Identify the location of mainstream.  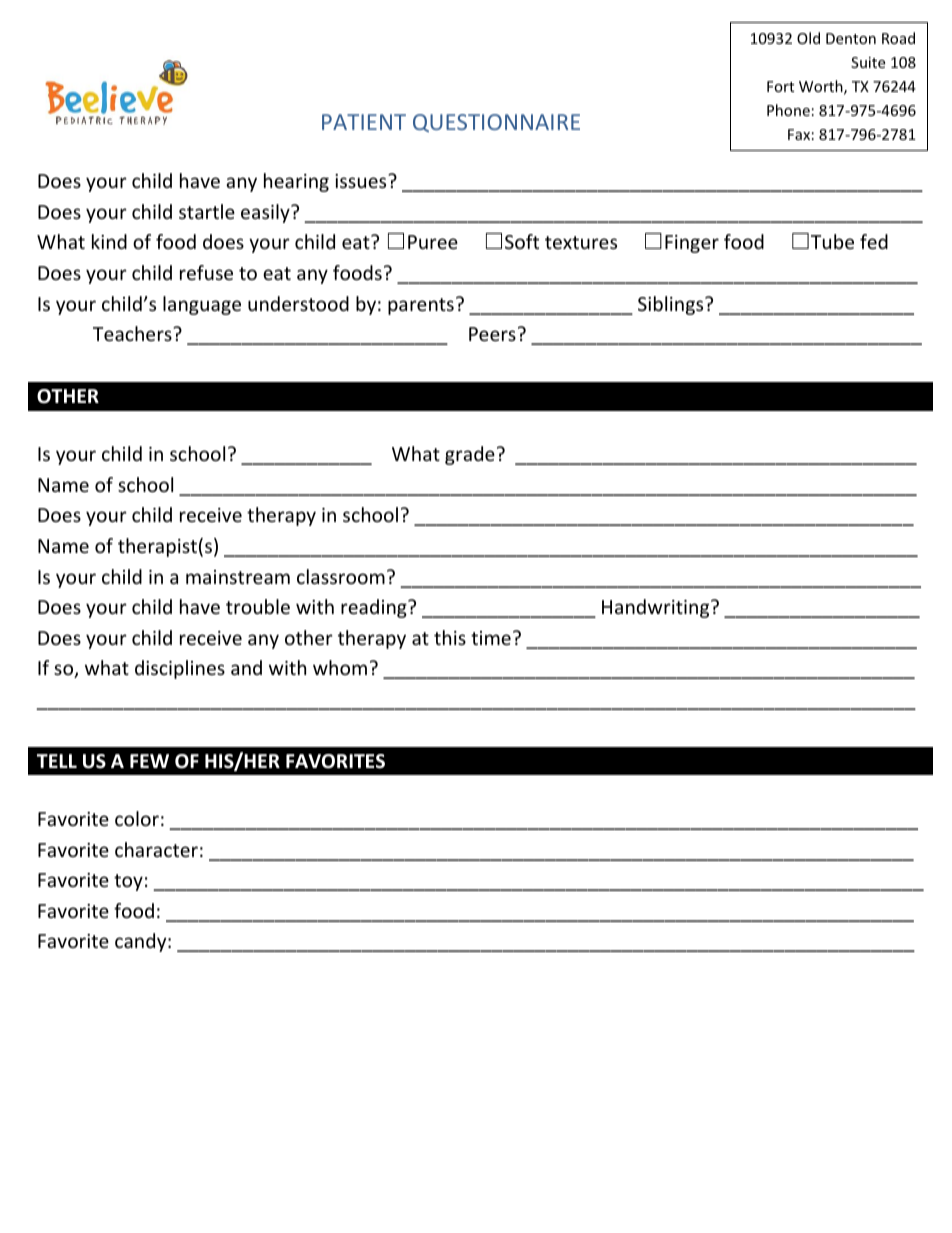
(238, 577).
